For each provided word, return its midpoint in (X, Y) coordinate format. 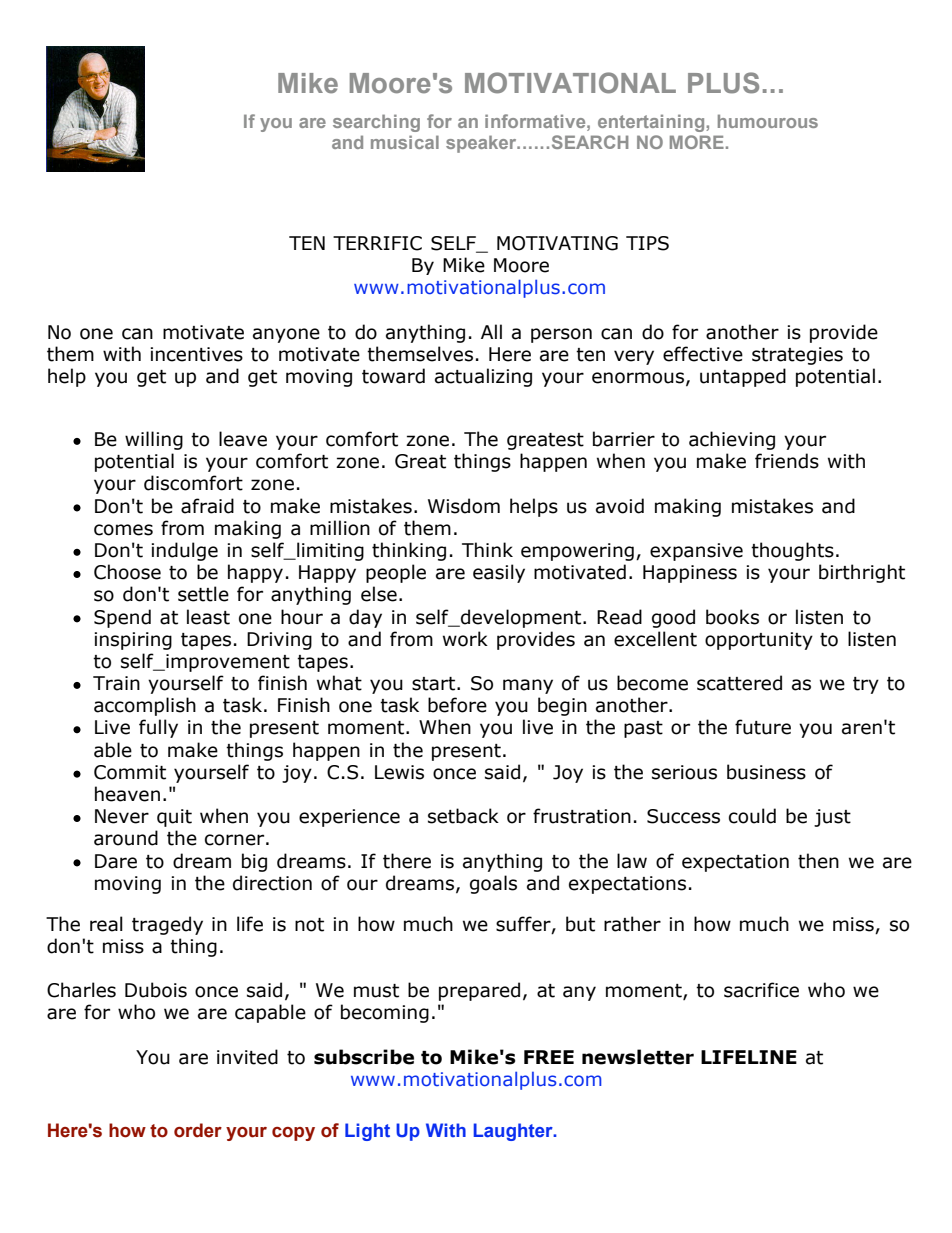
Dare (116, 861)
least (208, 617)
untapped (743, 377)
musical (405, 142)
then (818, 861)
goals (493, 884)
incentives (196, 354)
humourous (768, 121)
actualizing (483, 377)
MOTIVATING (557, 243)
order (198, 1130)
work (465, 639)
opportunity (759, 641)
